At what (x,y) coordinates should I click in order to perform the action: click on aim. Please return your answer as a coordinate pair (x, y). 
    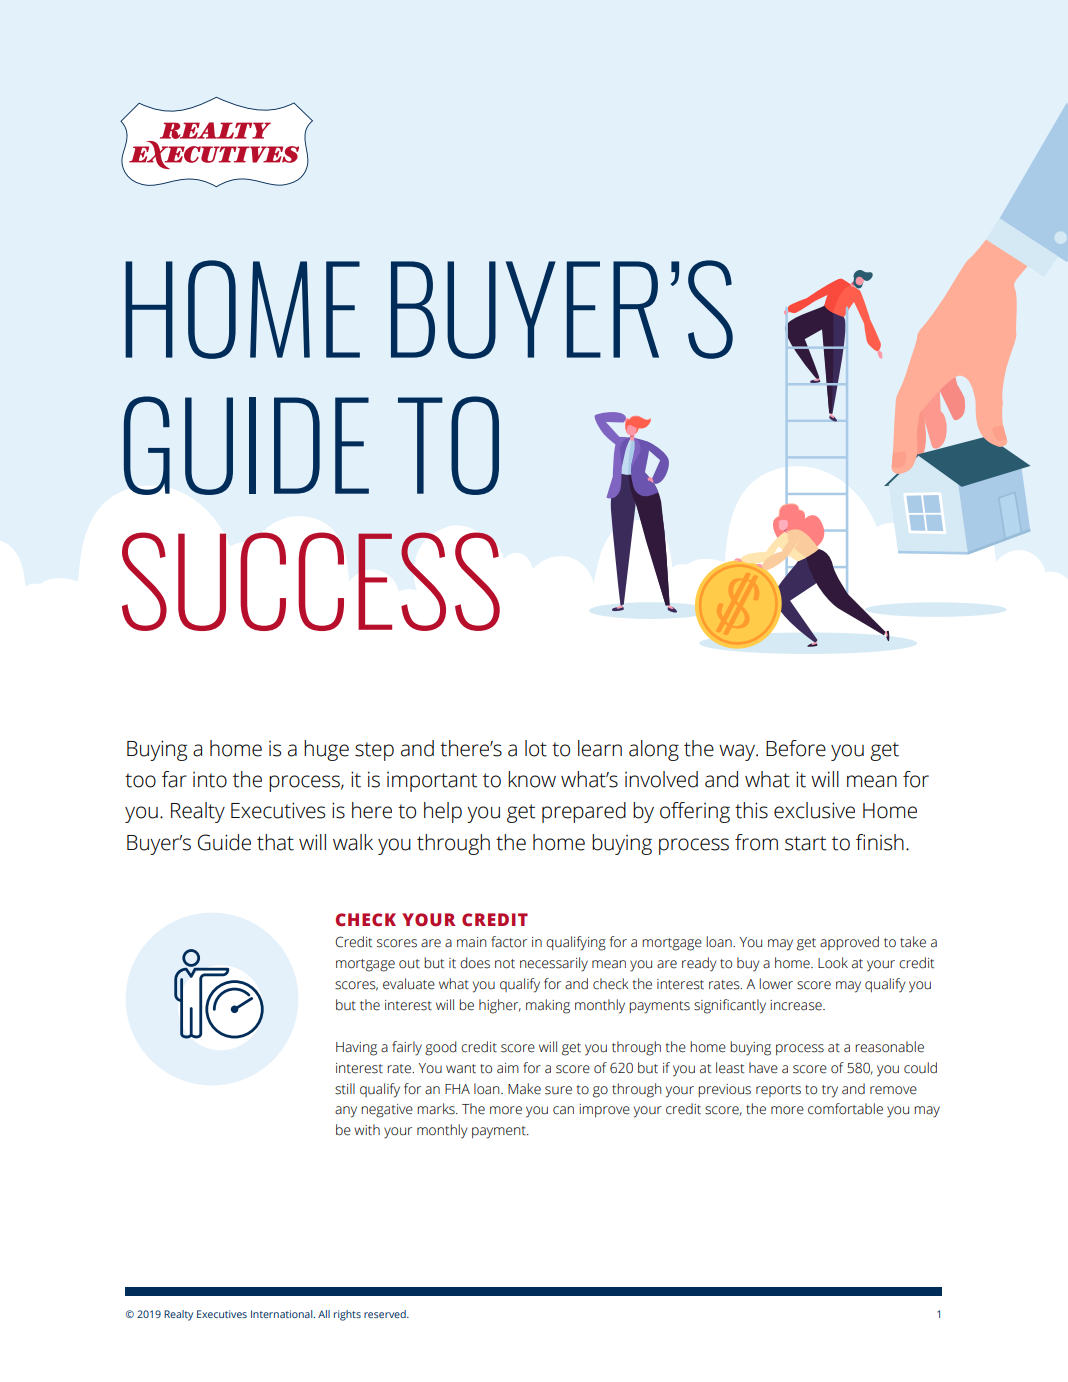
    Looking at the image, I should click on (508, 1068).
